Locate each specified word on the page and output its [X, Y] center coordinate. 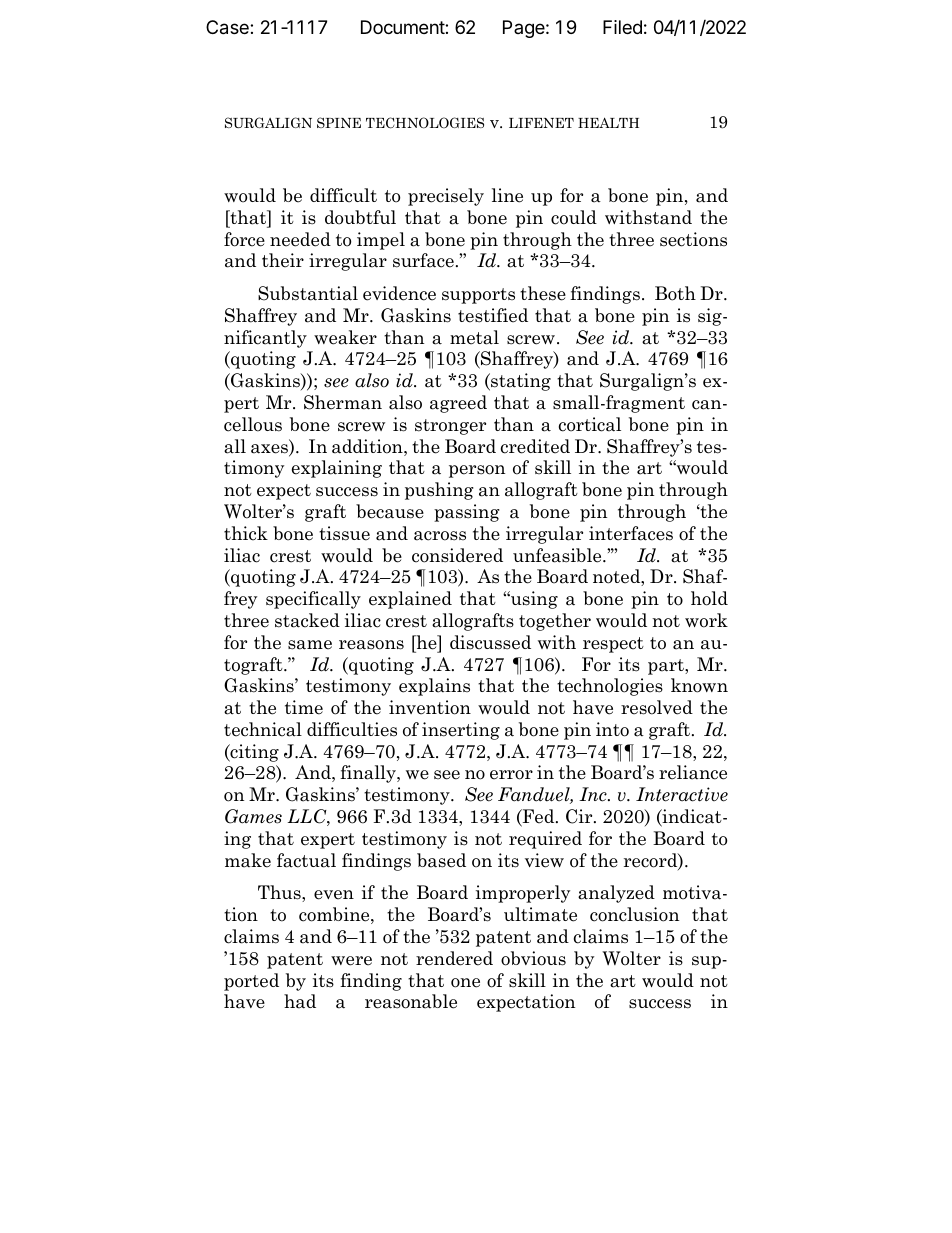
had [300, 1001]
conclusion [634, 914]
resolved [657, 707]
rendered [454, 958]
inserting [461, 731]
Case [228, 27]
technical [263, 729]
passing [467, 513]
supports [478, 296]
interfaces [631, 533]
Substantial [308, 293]
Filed [622, 27]
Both [675, 293]
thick [246, 533]
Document [403, 27]
